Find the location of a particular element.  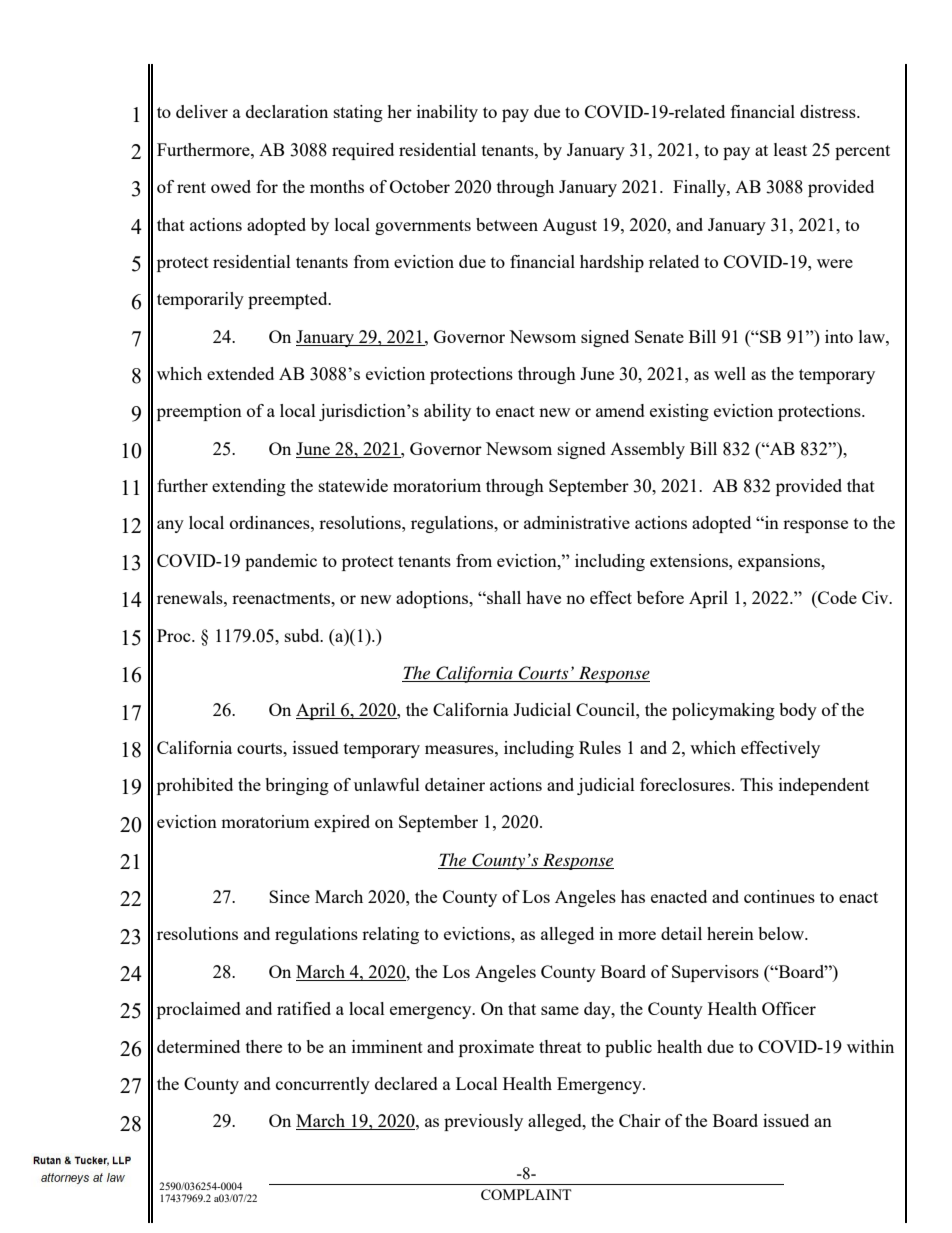

Since is located at coordinates (289, 896).
